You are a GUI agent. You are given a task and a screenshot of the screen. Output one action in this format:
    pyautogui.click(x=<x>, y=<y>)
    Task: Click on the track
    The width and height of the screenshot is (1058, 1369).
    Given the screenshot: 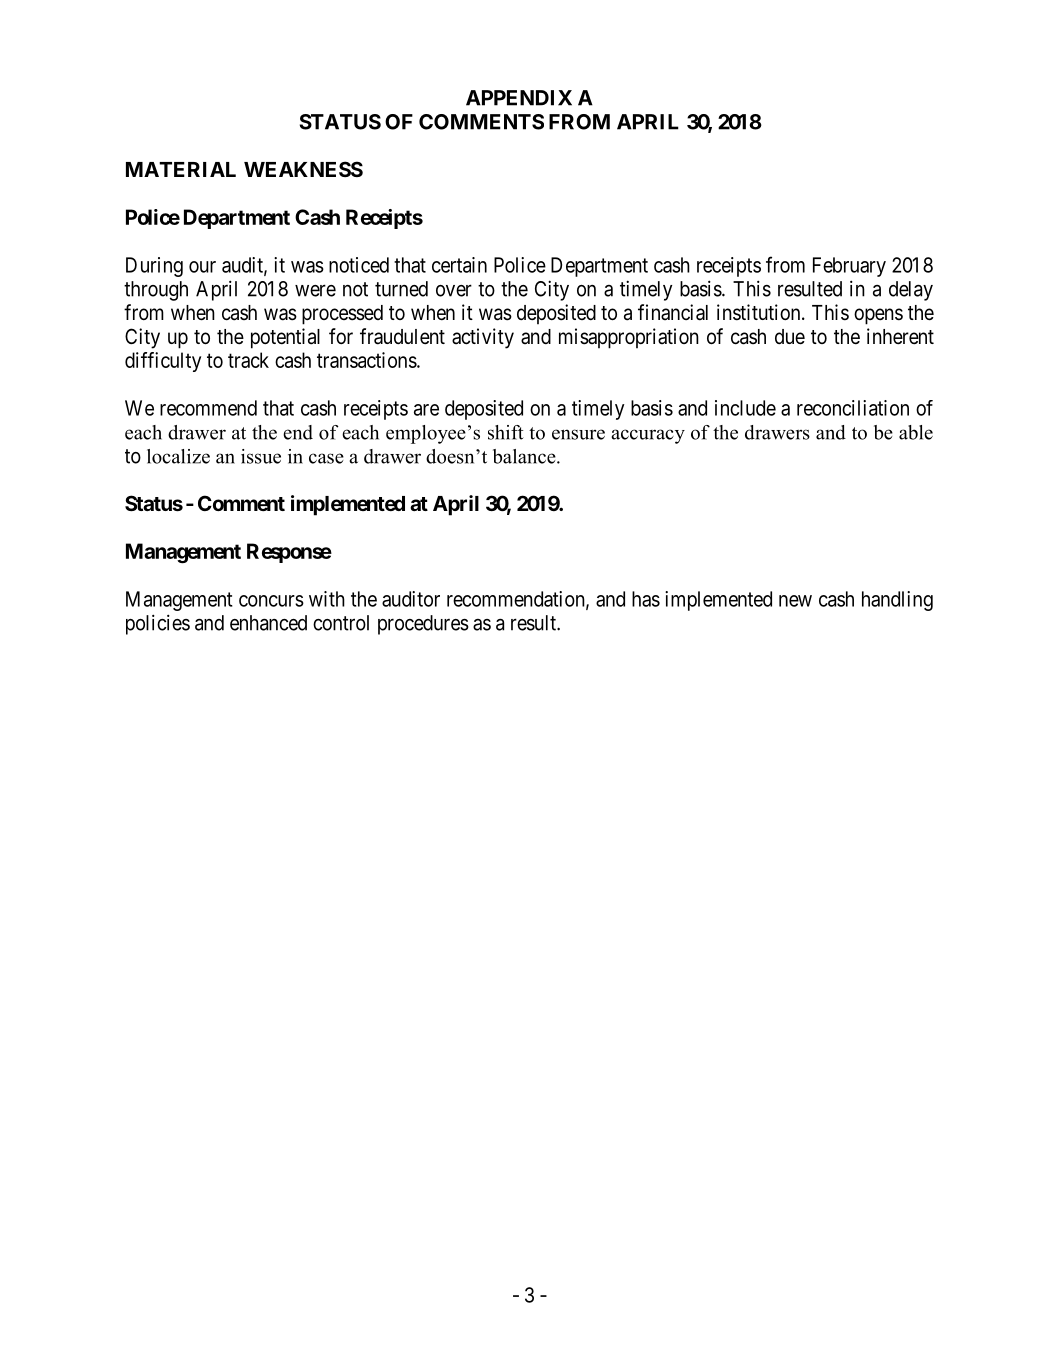 What is the action you would take?
    pyautogui.click(x=248, y=360)
